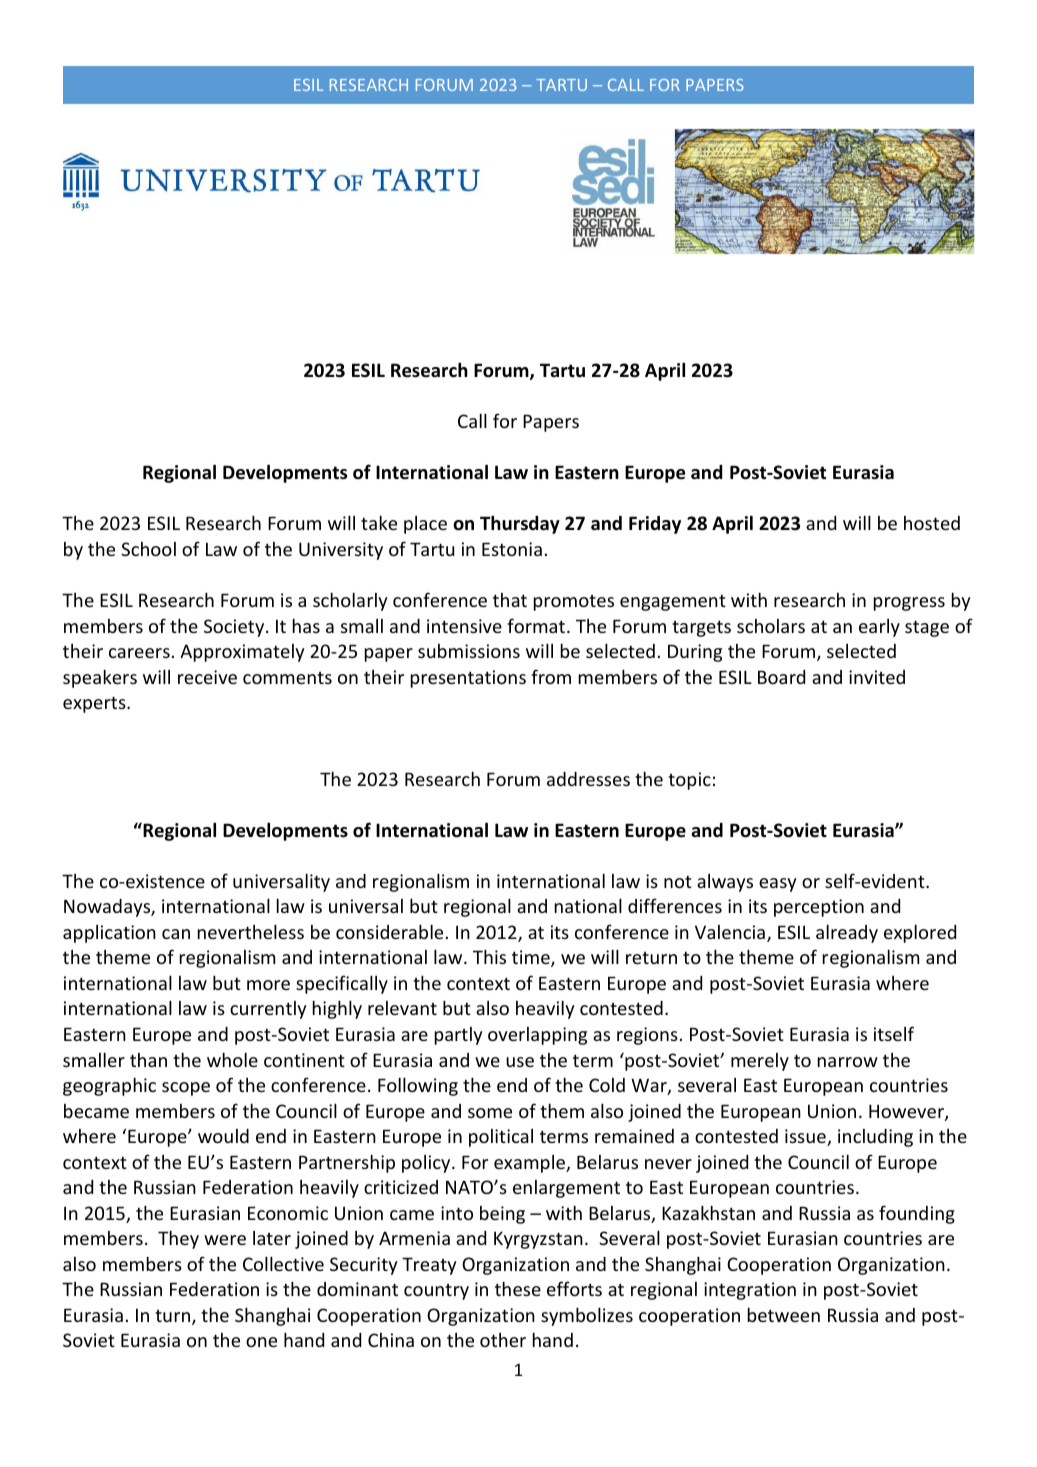 The width and height of the document is (1037, 1467). What do you see at coordinates (512, 549) in the document?
I see `Estonia` at bounding box center [512, 549].
